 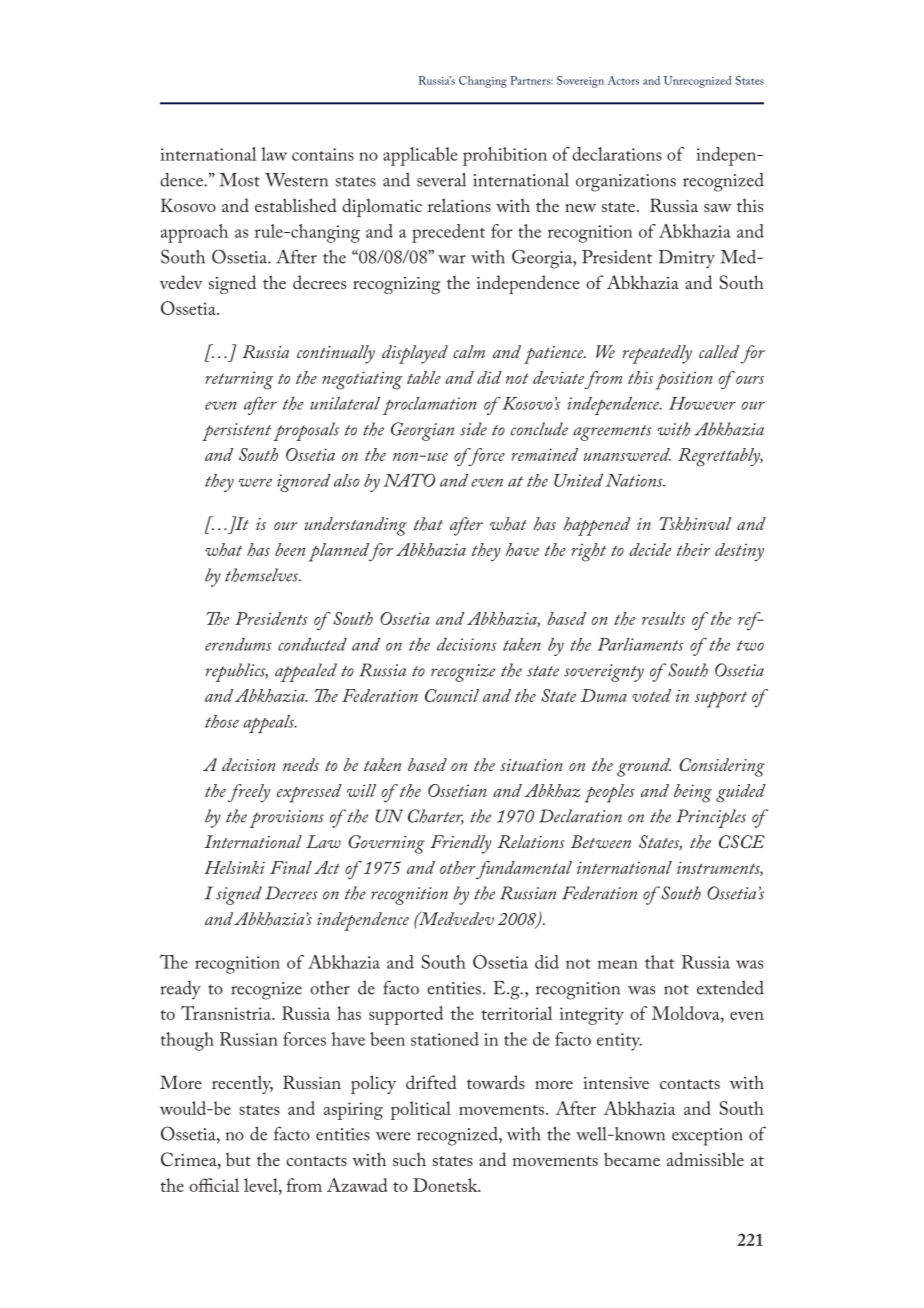 What do you see at coordinates (236, 672) in the screenshot?
I see `republics` at bounding box center [236, 672].
